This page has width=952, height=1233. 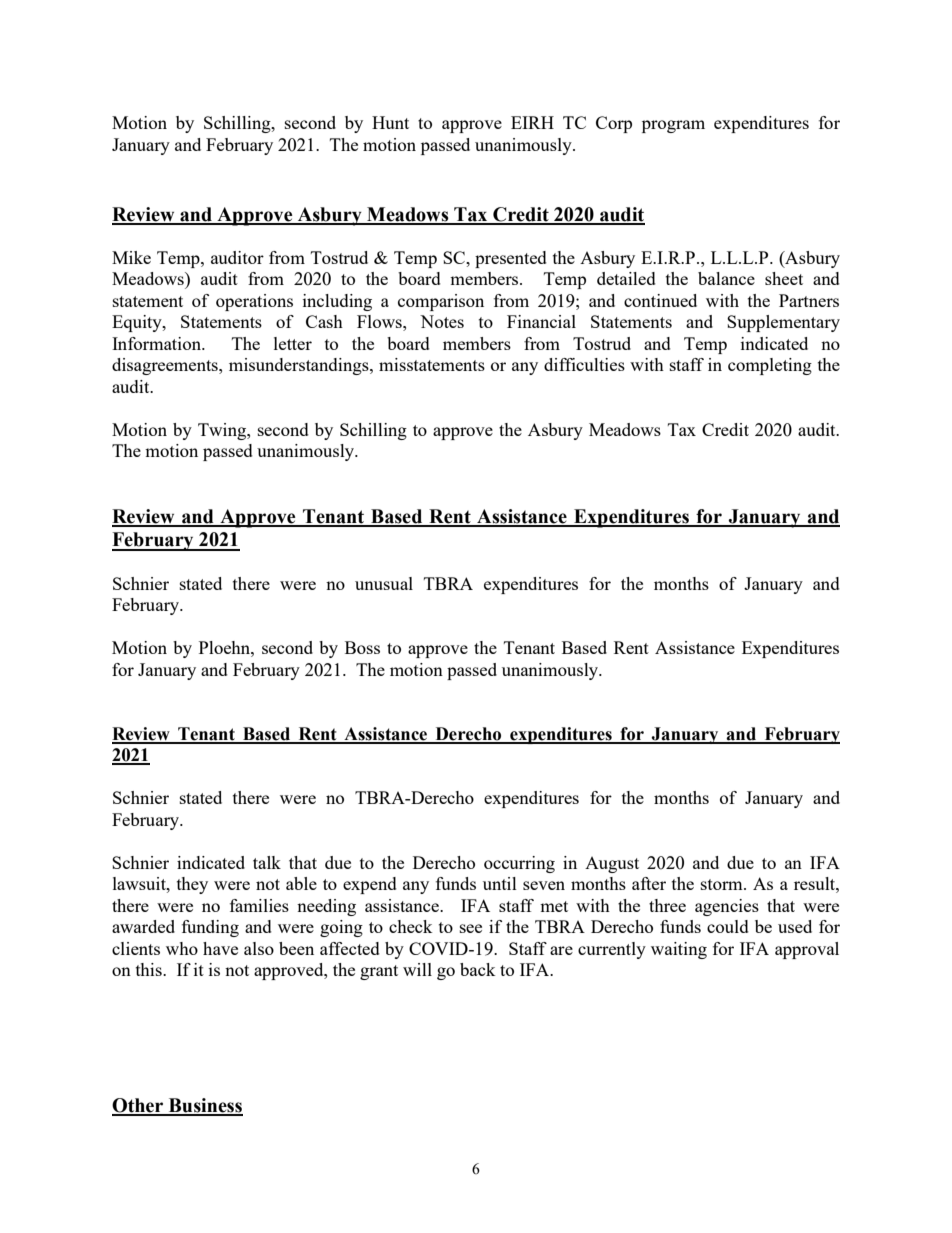 What do you see at coordinates (673, 126) in the page?
I see `program` at bounding box center [673, 126].
